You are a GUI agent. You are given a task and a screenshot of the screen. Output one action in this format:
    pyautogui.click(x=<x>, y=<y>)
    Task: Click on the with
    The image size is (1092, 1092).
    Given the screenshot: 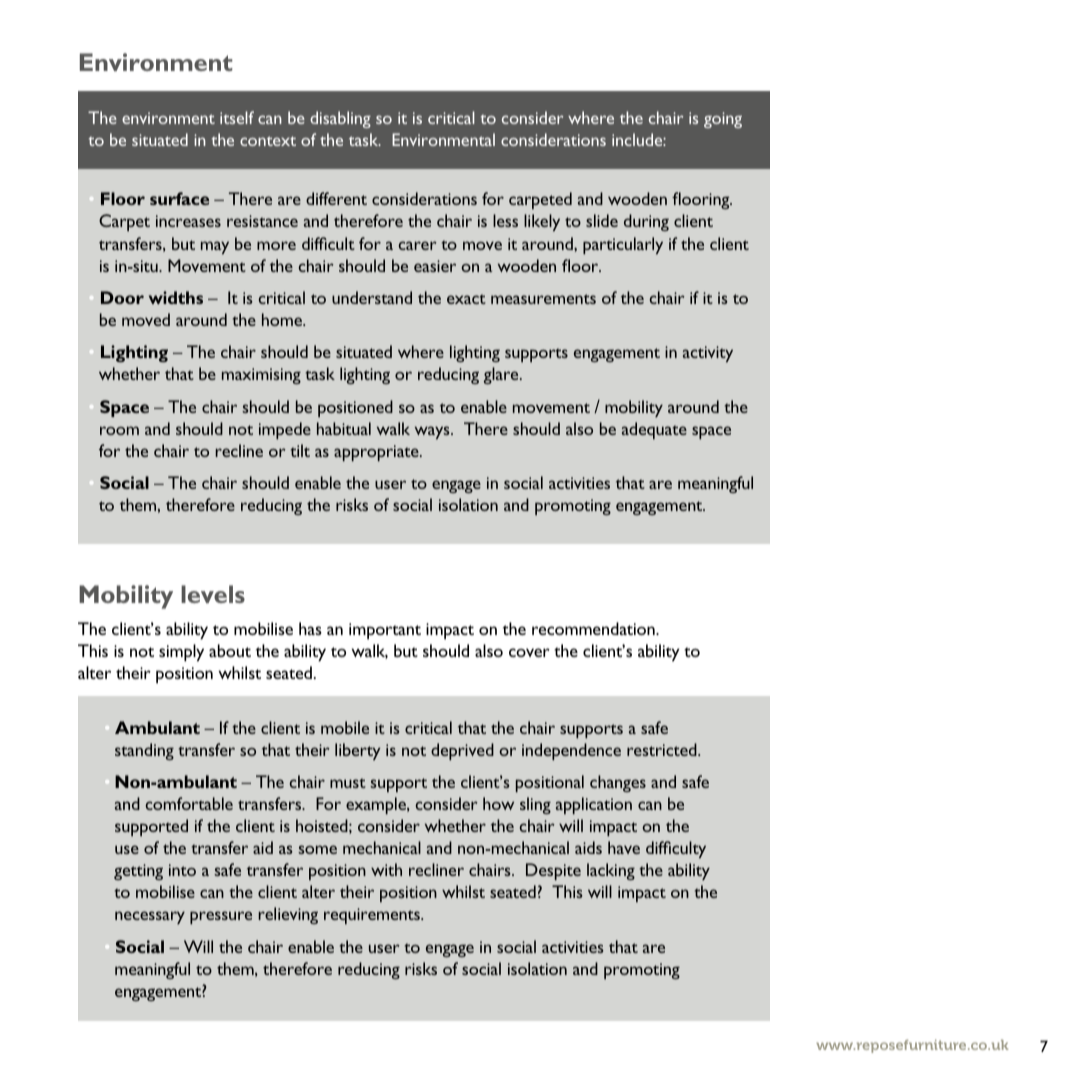 What is the action you would take?
    pyautogui.click(x=386, y=869)
